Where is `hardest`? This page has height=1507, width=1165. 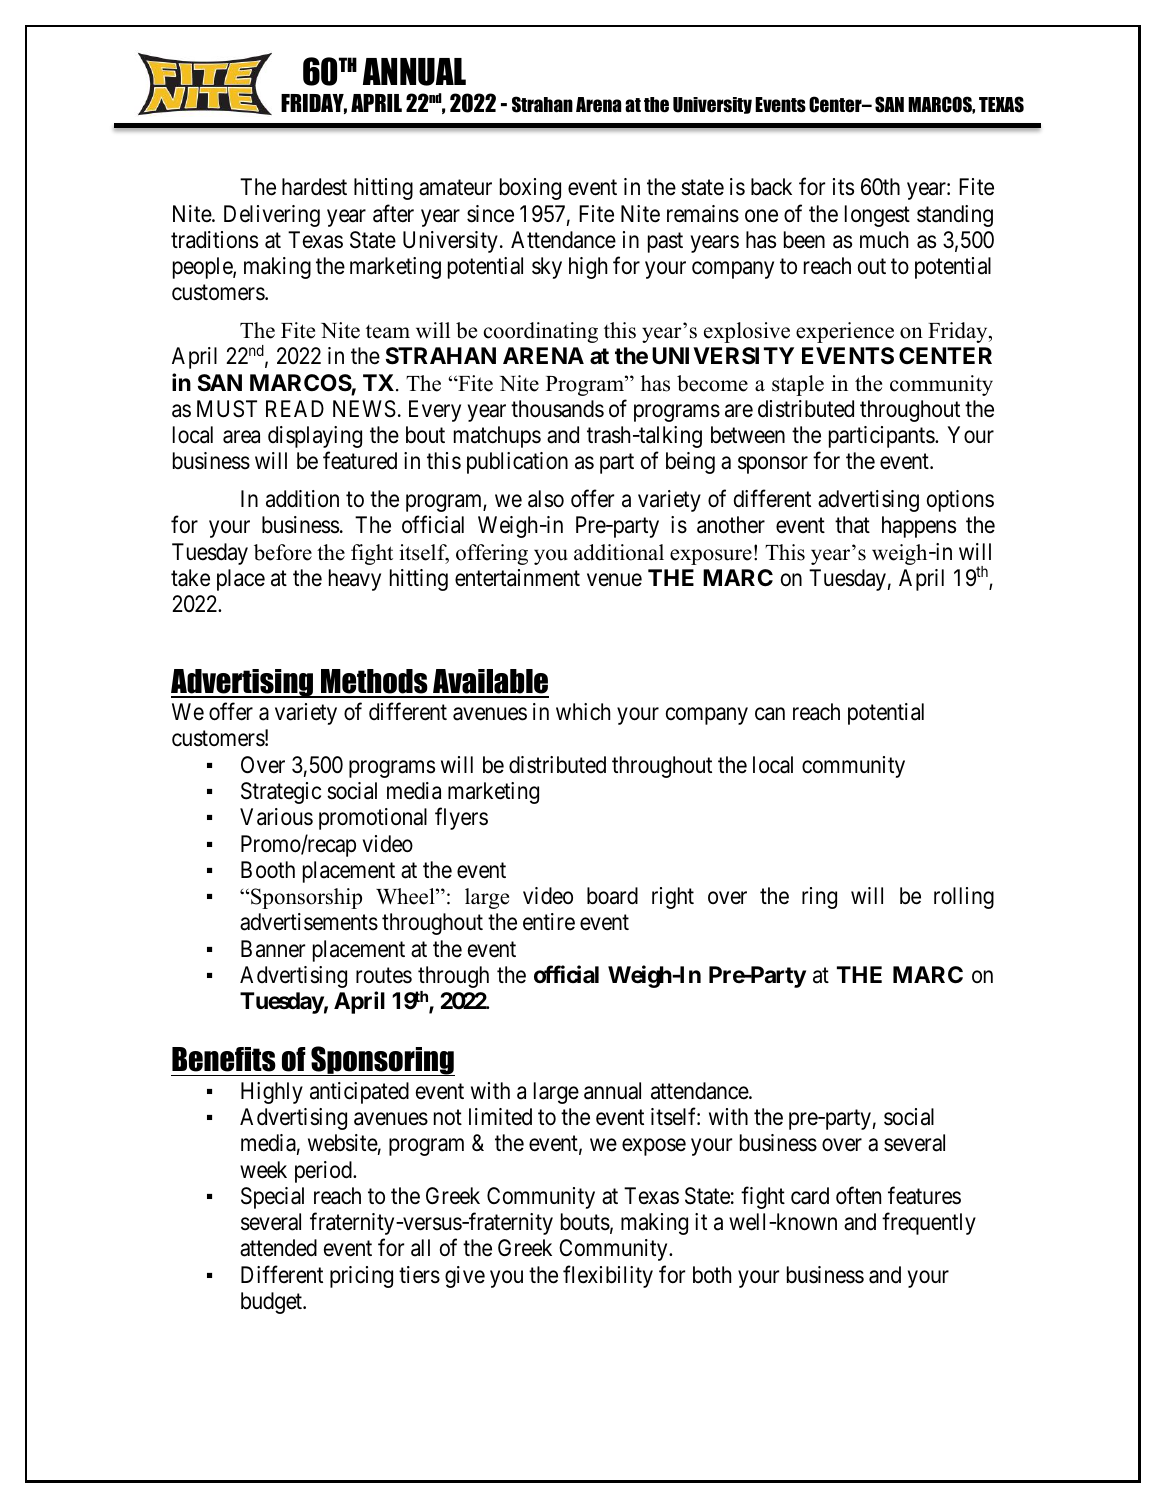
hardest is located at coordinates (314, 187).
